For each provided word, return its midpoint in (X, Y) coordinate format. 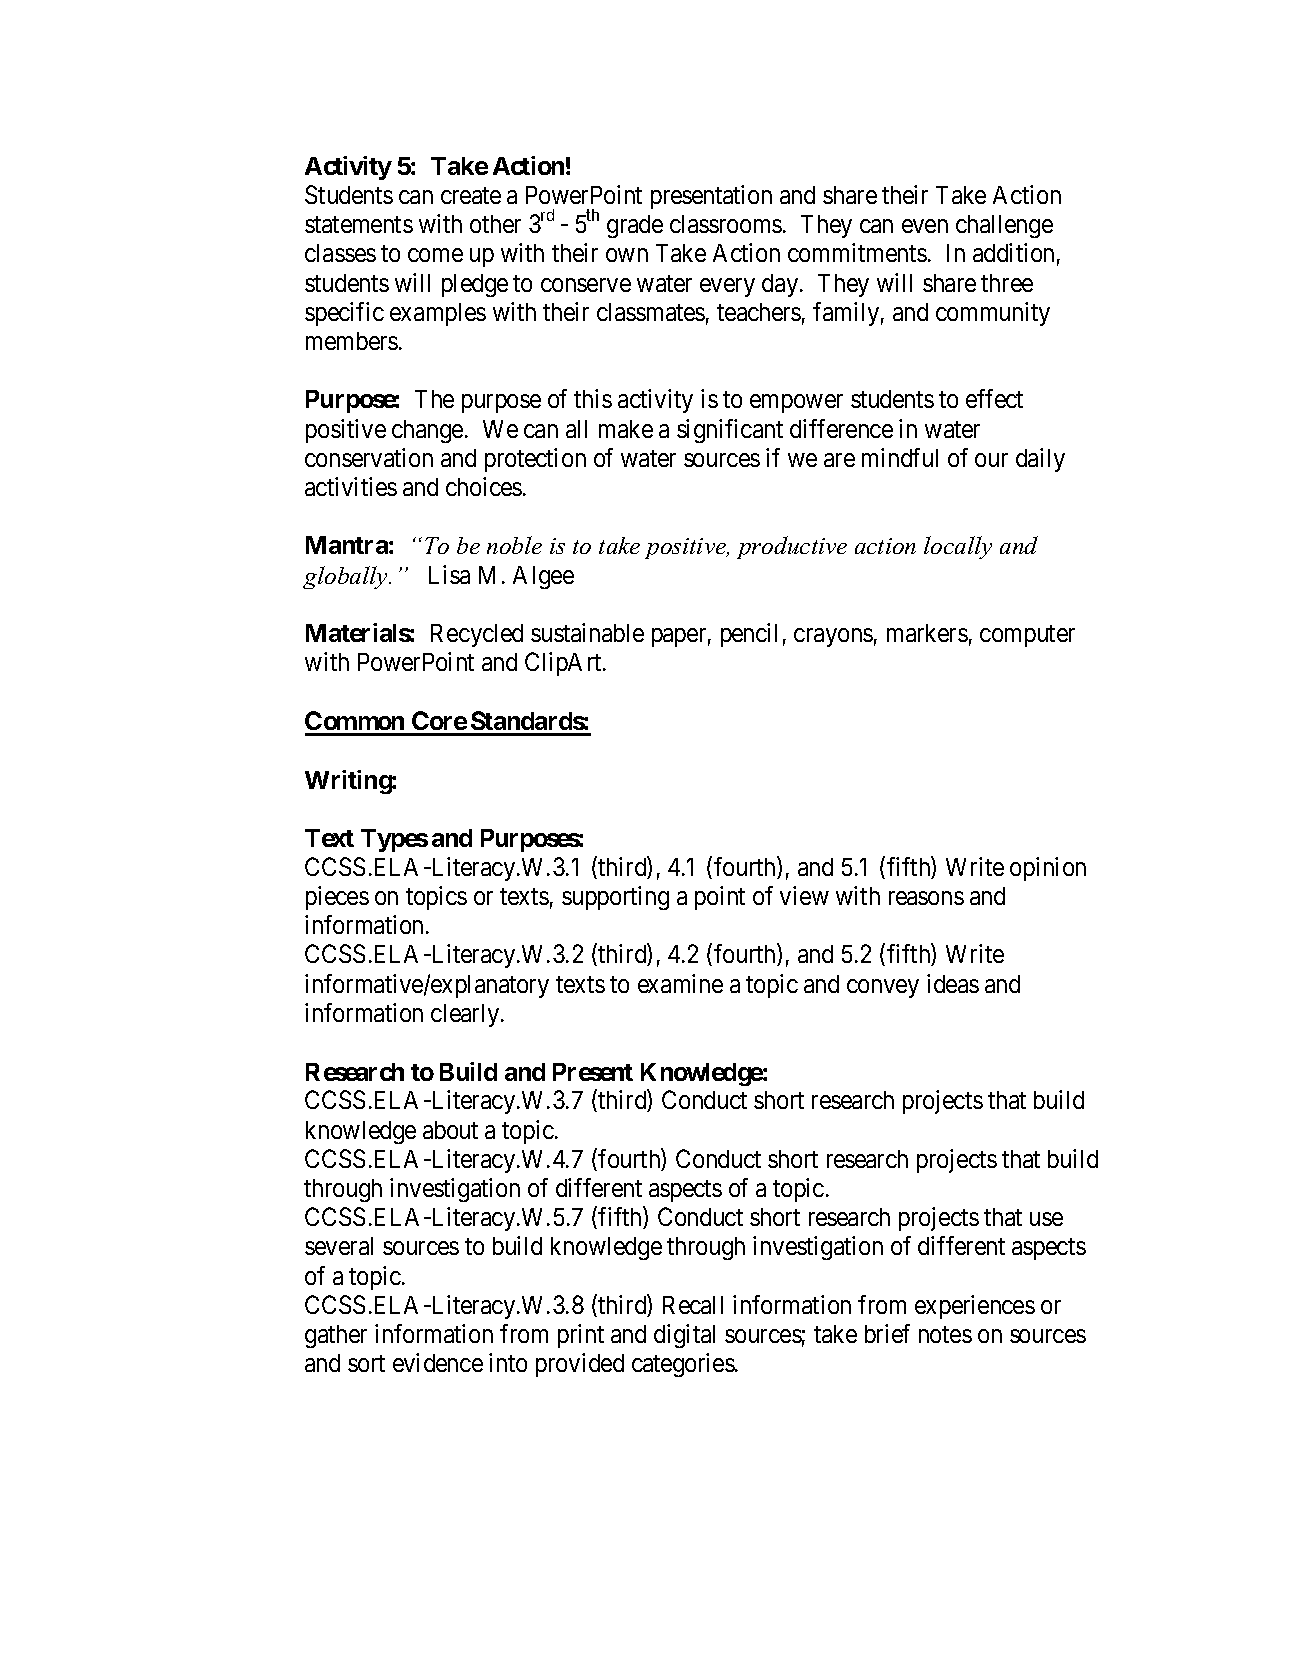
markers (927, 633)
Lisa (449, 574)
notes (945, 1334)
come (435, 255)
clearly (466, 1015)
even (925, 226)
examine (680, 983)
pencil (749, 635)
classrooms (726, 224)
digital (684, 1336)
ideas (953, 983)
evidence (438, 1362)
